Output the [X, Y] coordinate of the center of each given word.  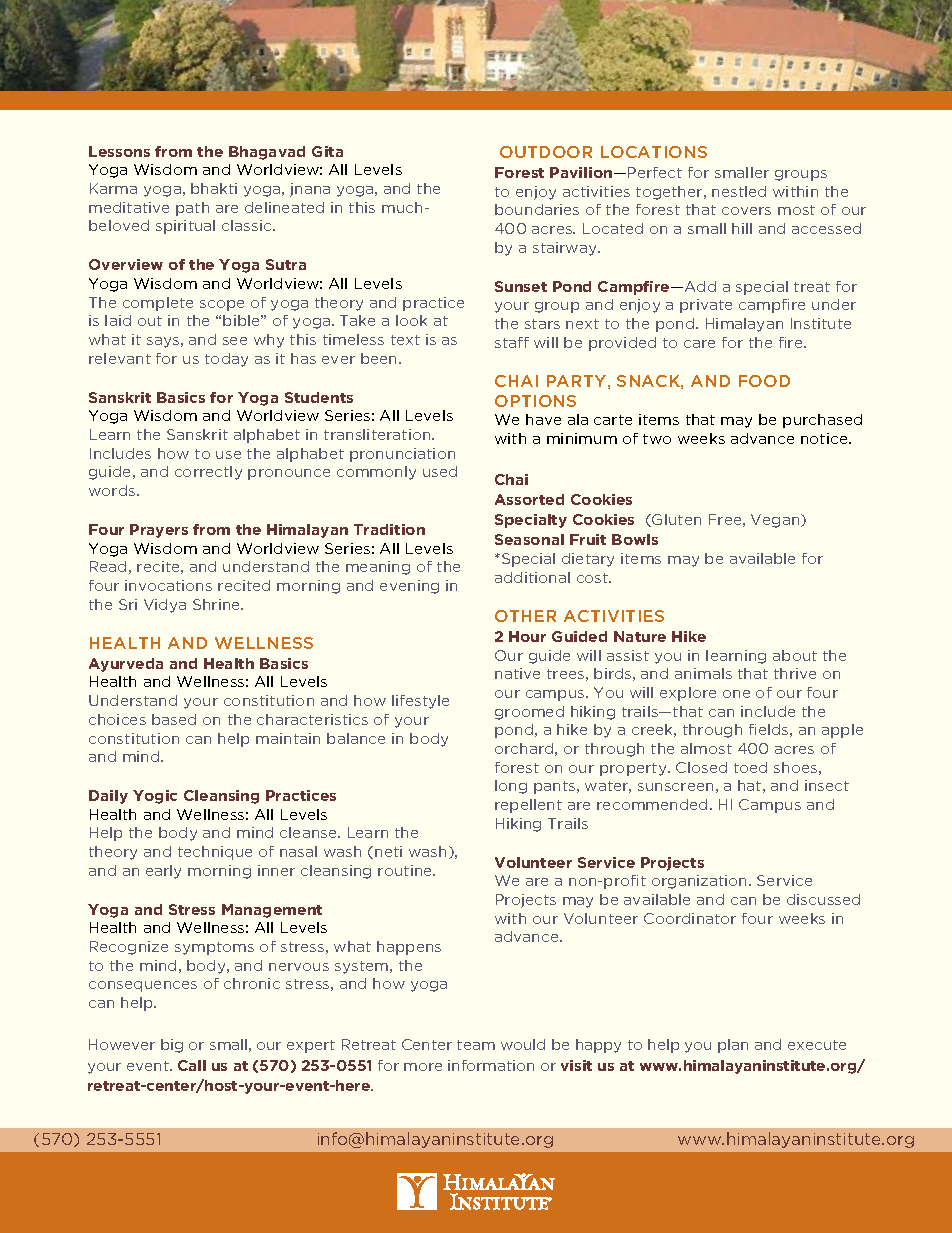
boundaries [537, 209]
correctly [208, 473]
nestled [739, 191]
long [511, 787]
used [440, 471]
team [476, 1045]
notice [825, 438]
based [174, 719]
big [172, 1046]
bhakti [214, 188]
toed [750, 767]
